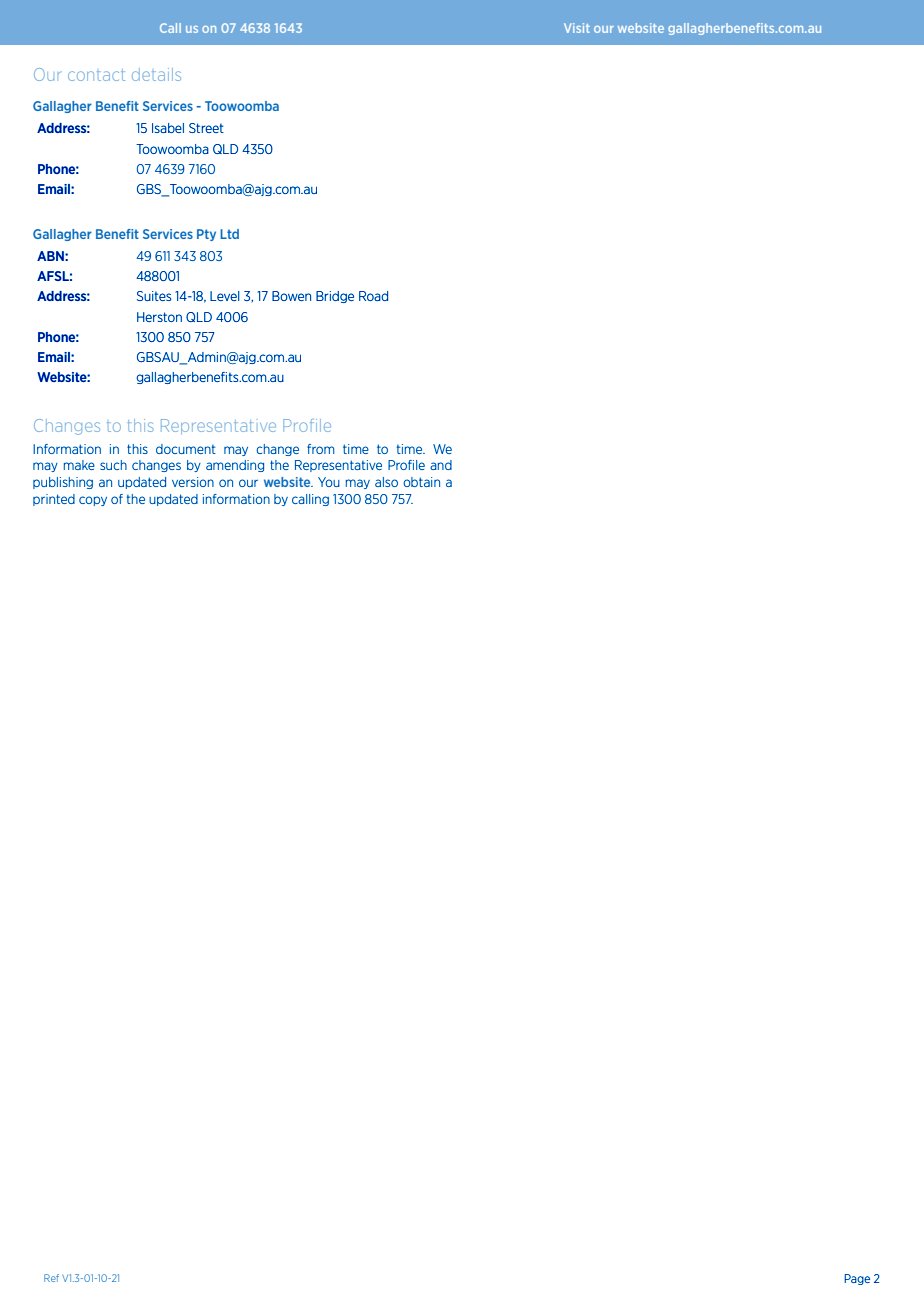 This screenshot has width=924, height=1308. Describe the element at coordinates (421, 482) in the screenshot. I see `obtain` at that location.
